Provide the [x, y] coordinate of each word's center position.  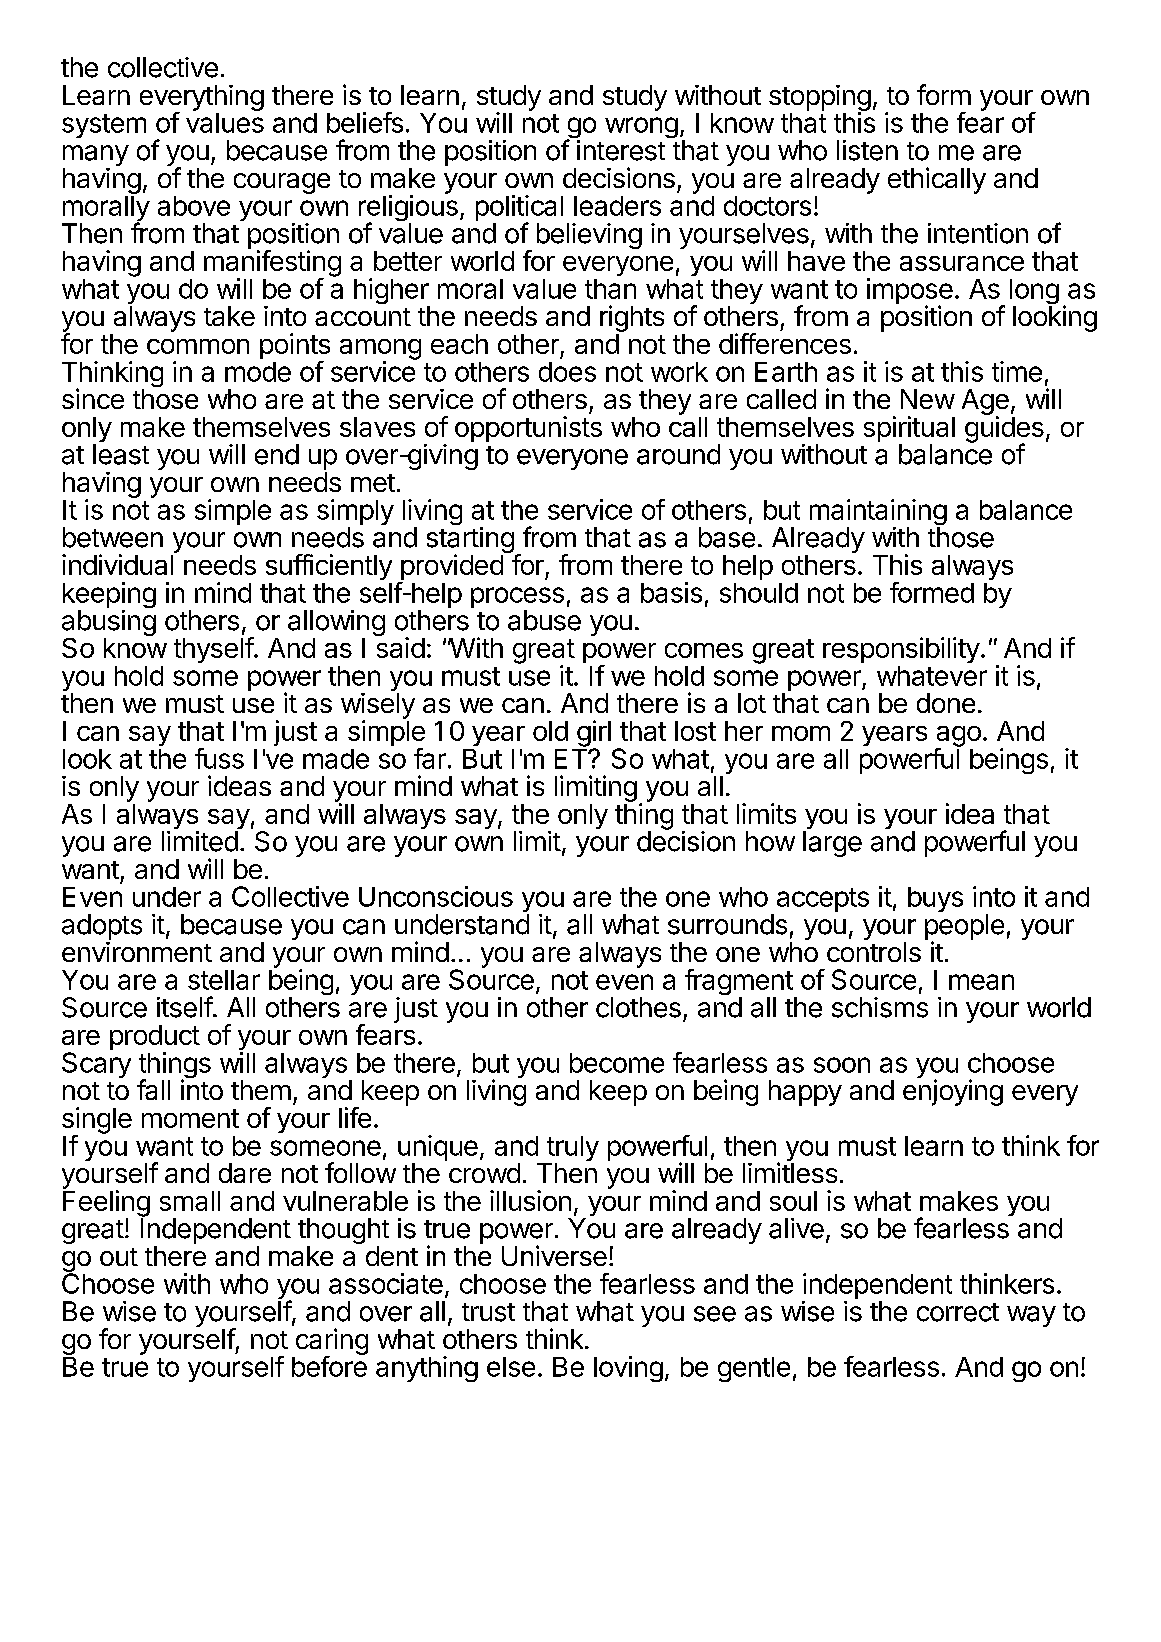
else [511, 1367]
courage [282, 183]
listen [867, 150]
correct [958, 1312]
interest [621, 150]
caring [332, 1342]
